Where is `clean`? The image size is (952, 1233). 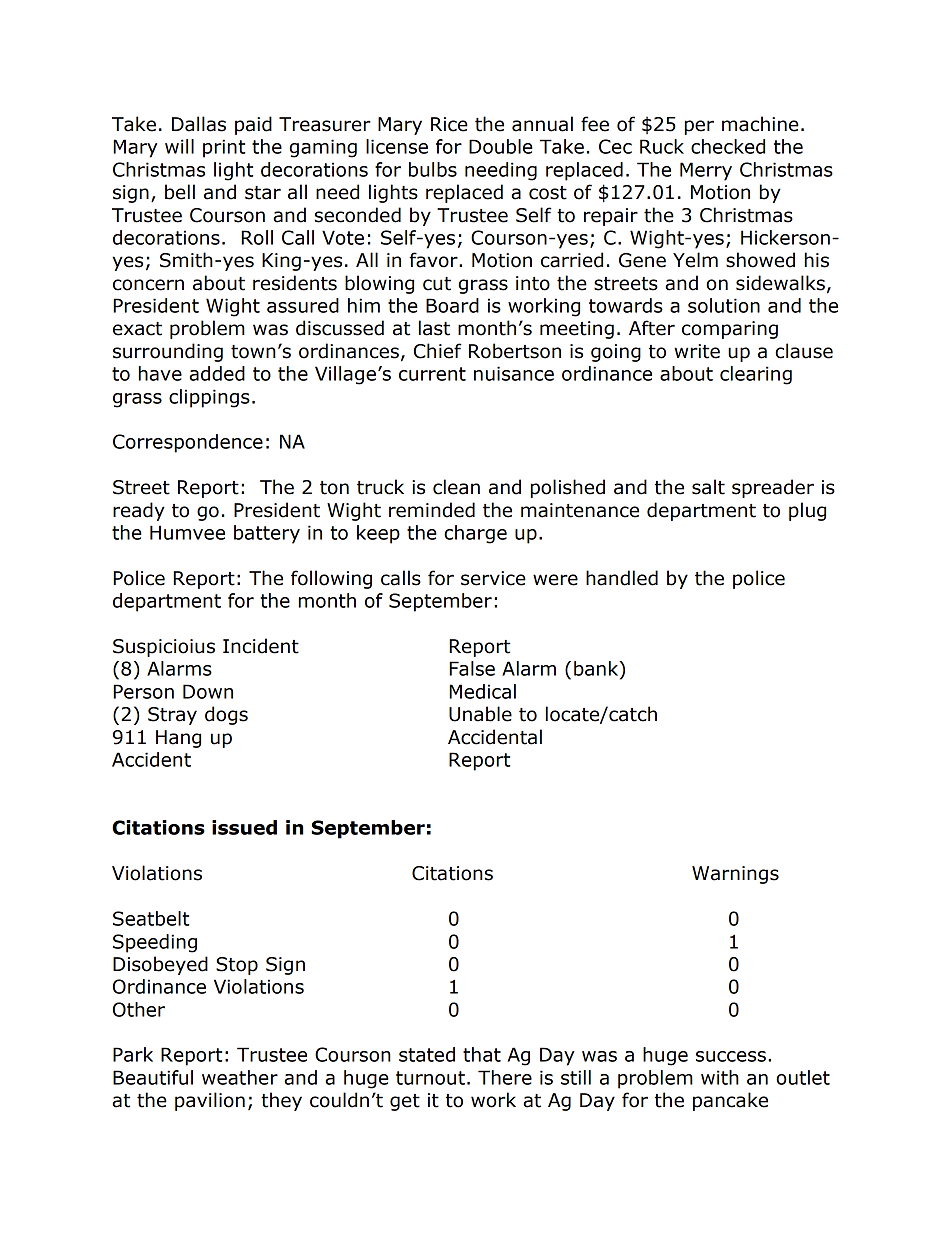
clean is located at coordinates (456, 487).
